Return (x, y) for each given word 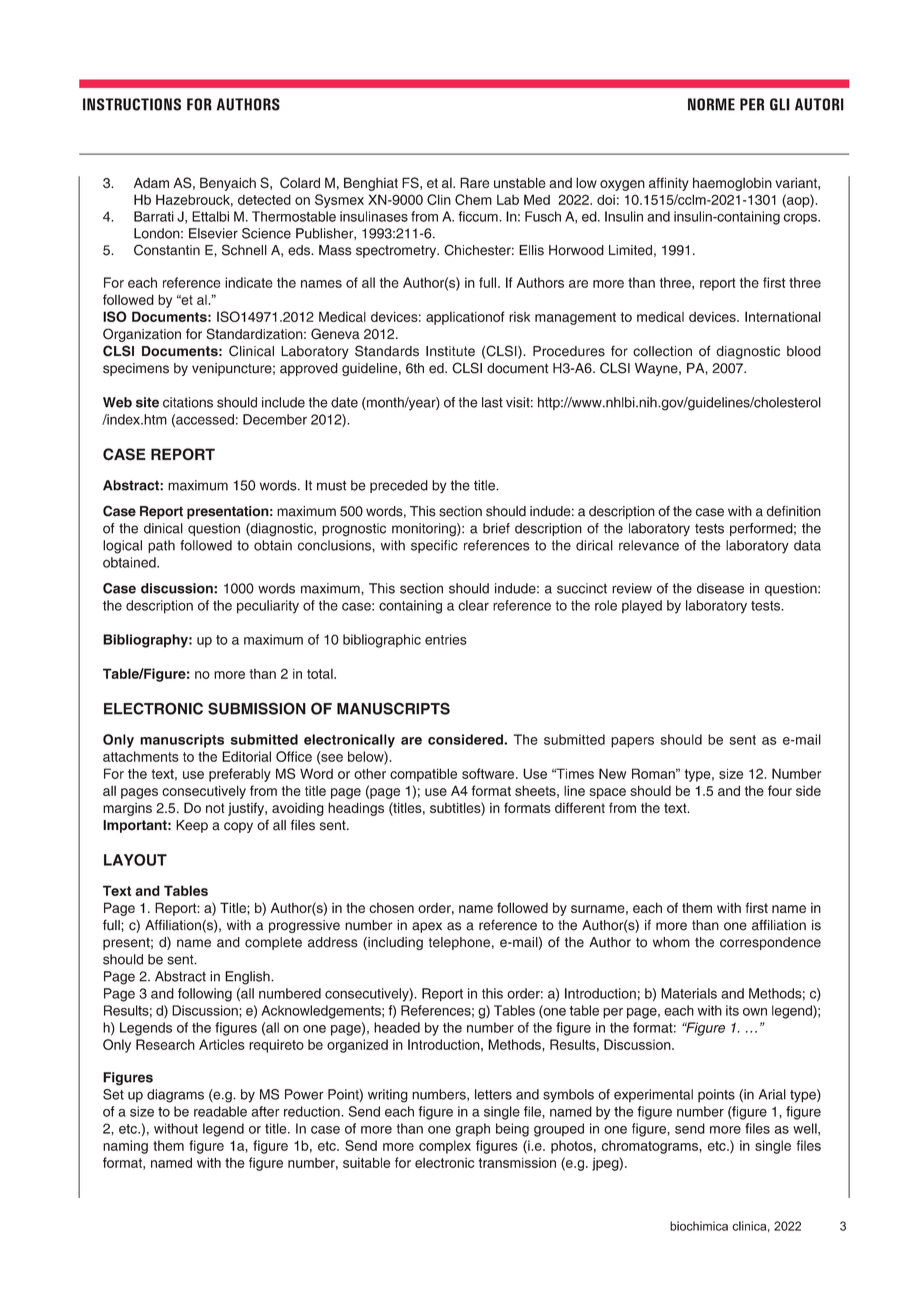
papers (632, 742)
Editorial (246, 756)
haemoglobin (732, 184)
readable (220, 1111)
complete (273, 943)
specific (434, 546)
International (783, 316)
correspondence (770, 943)
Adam (151, 182)
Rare (474, 182)
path (161, 546)
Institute (450, 351)
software (489, 773)
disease (720, 588)
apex (427, 927)
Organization (142, 335)
